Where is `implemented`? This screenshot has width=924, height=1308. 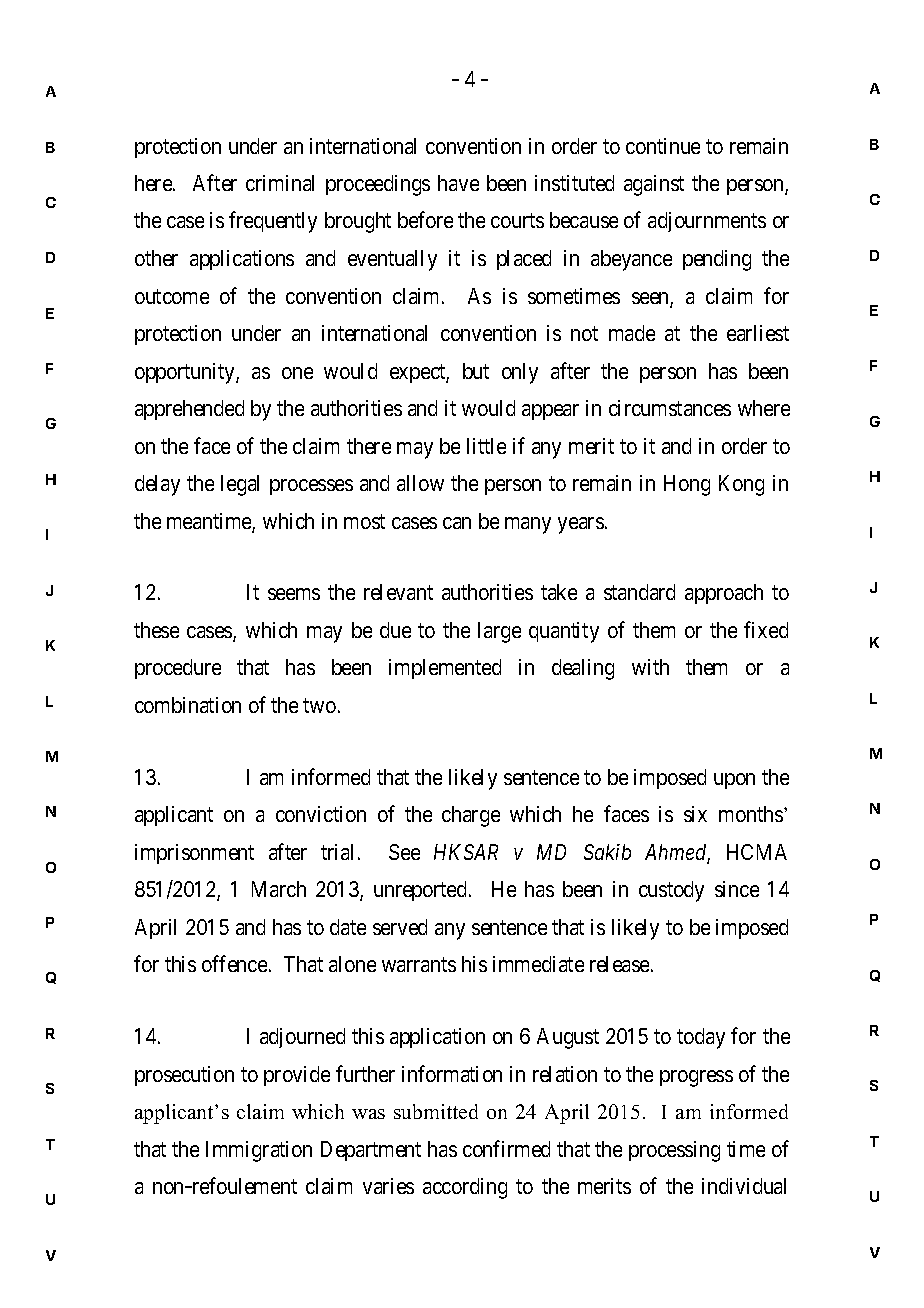
implemented is located at coordinates (445, 669).
